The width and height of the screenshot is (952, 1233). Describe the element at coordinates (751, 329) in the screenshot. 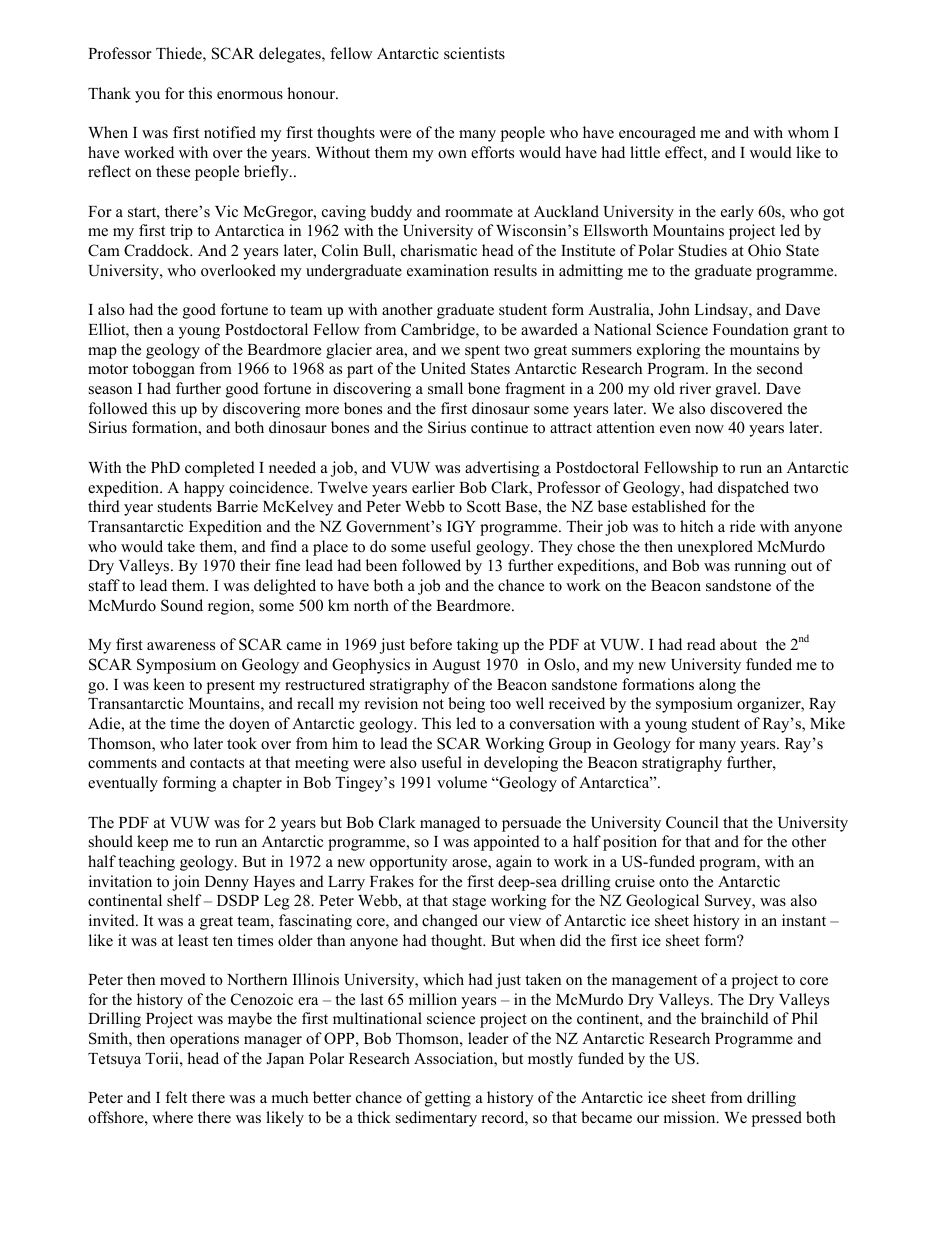

I see `Foundation` at that location.
